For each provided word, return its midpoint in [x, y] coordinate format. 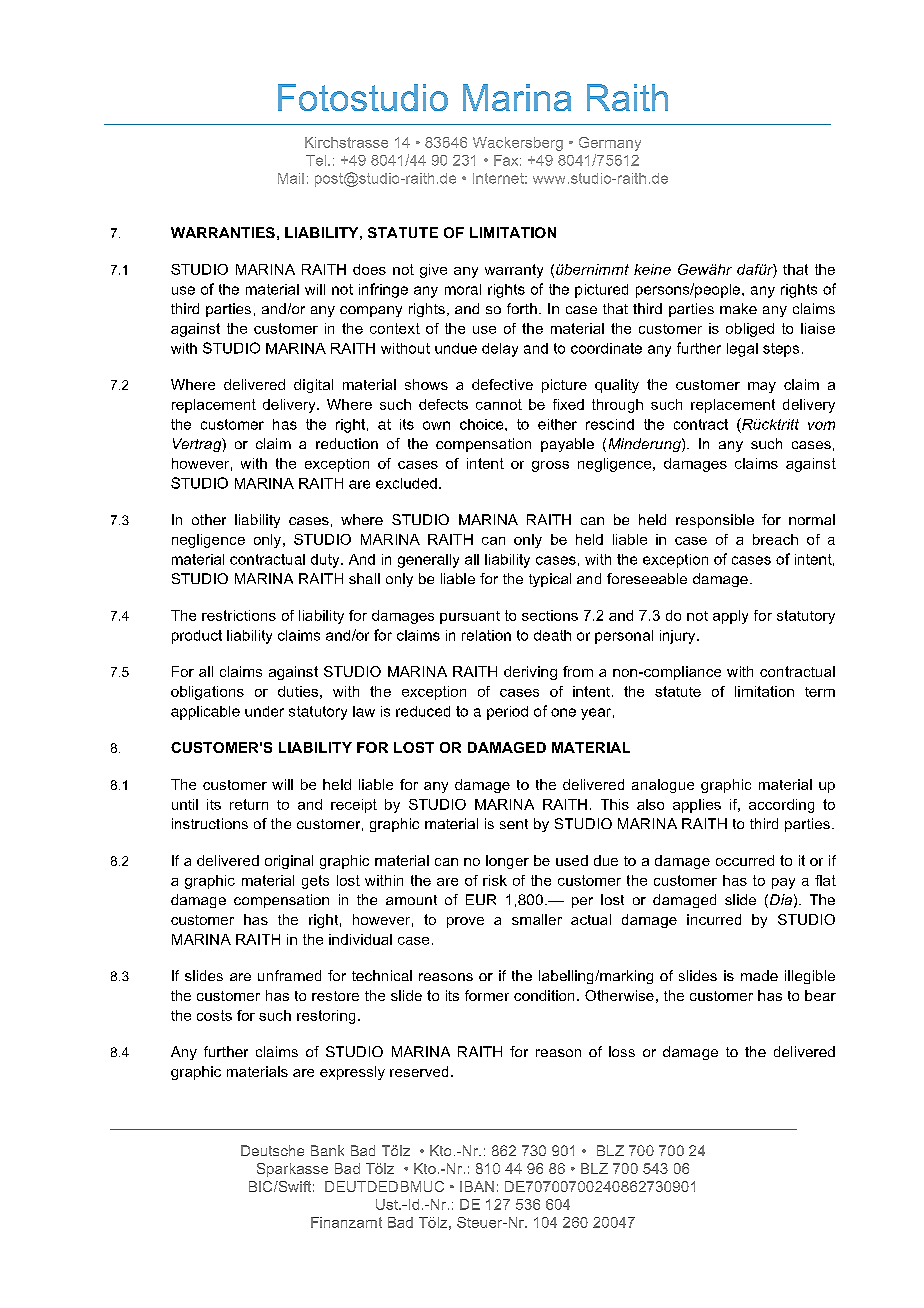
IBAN [477, 1186]
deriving [530, 673]
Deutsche [272, 1150]
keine [652, 269]
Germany [610, 144]
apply [730, 617]
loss [622, 1051]
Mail [291, 178]
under [264, 711]
